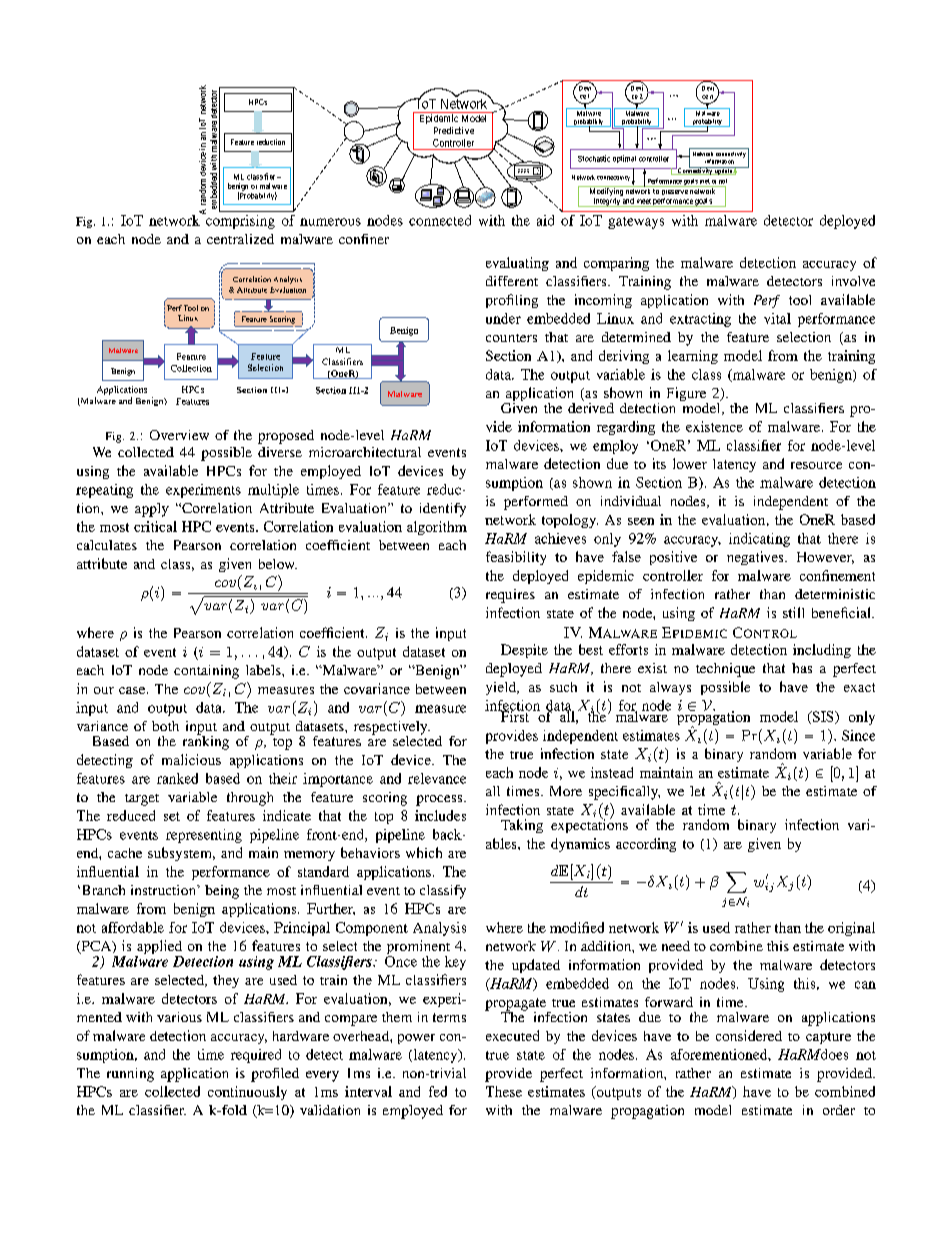 The image size is (952, 1233). I want to click on These, so click(504, 1091).
